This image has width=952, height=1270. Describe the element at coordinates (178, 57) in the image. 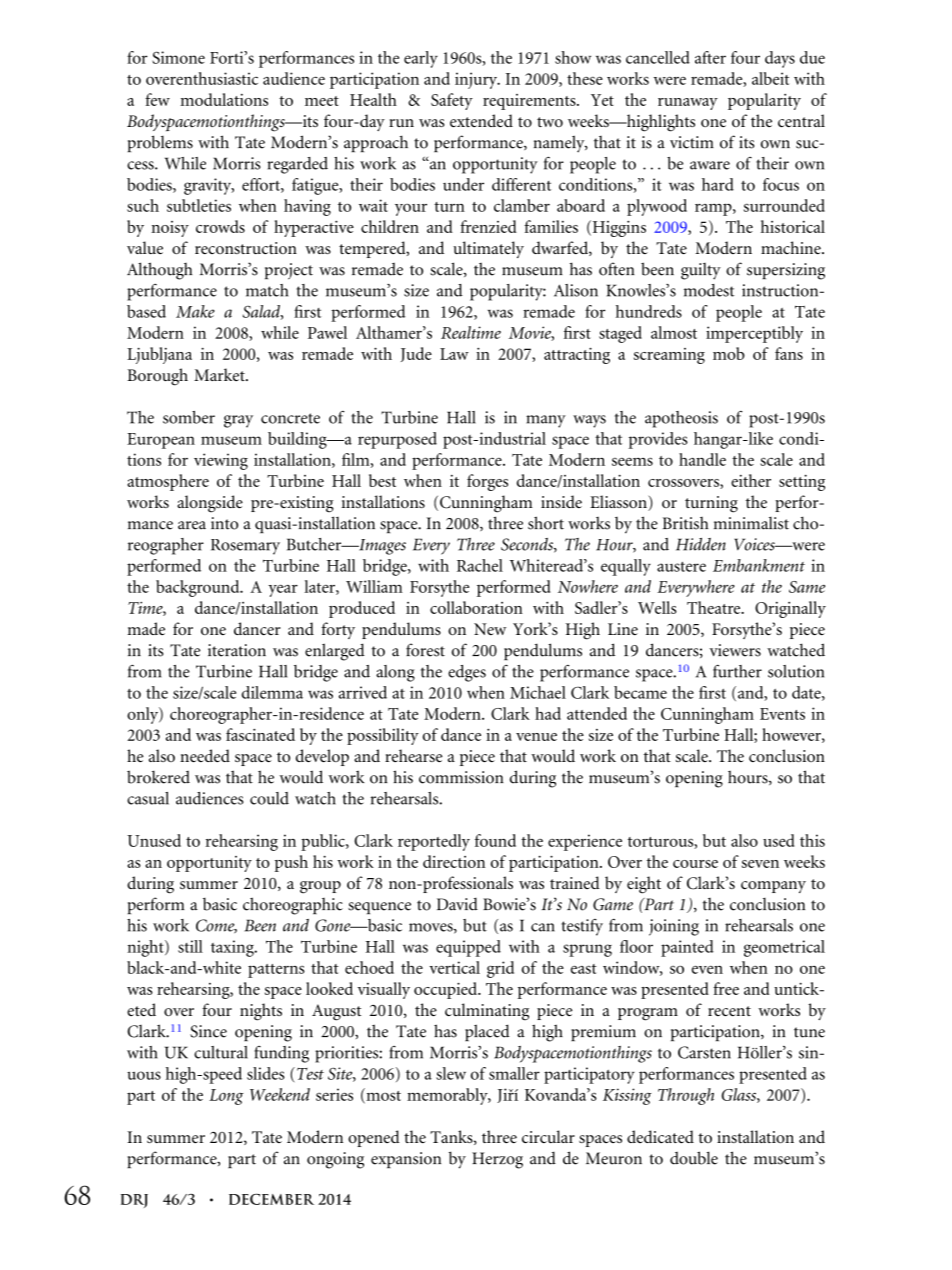

I see `Simone` at that location.
